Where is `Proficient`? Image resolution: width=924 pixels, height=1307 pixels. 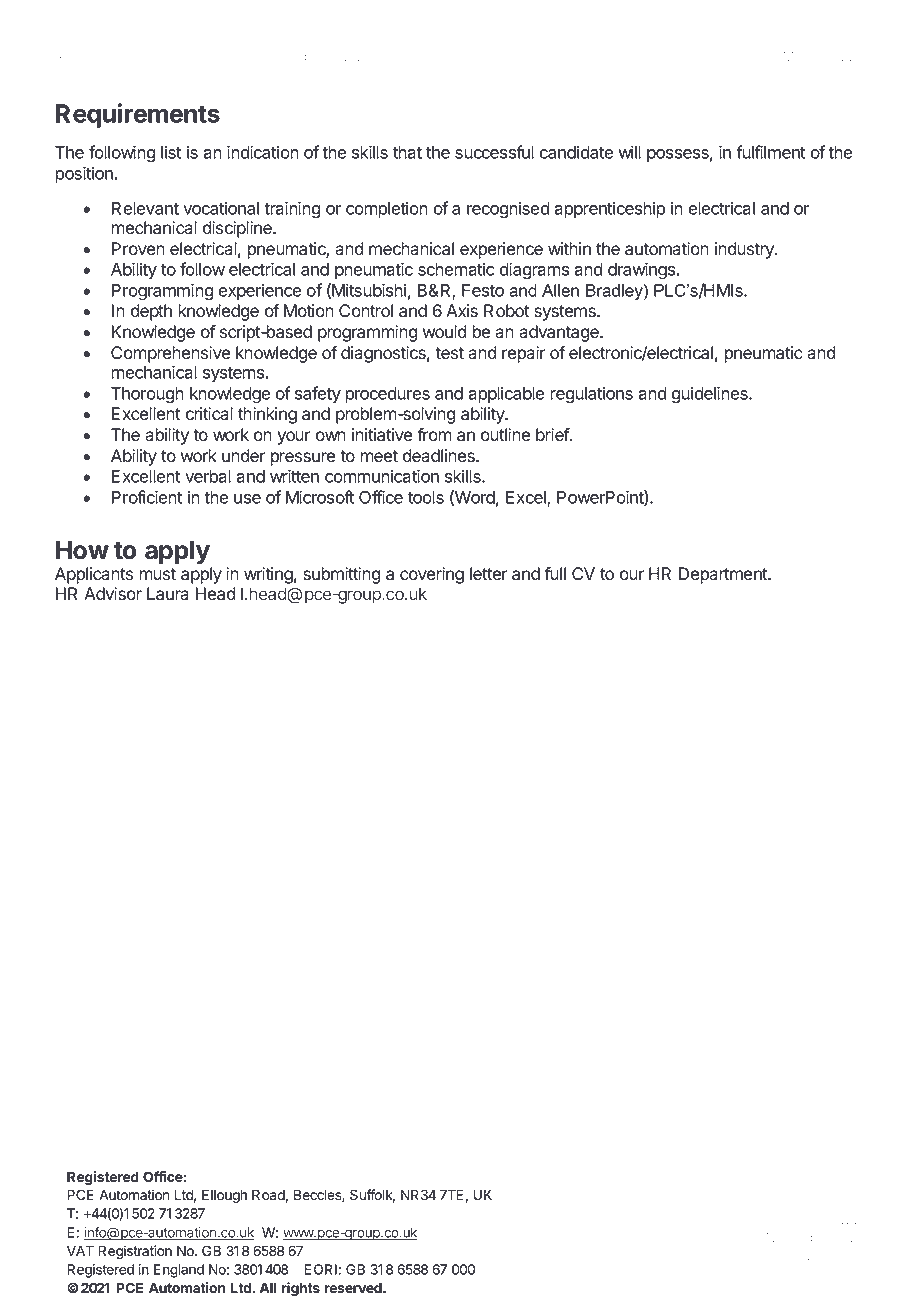
Proficient is located at coordinates (147, 497).
